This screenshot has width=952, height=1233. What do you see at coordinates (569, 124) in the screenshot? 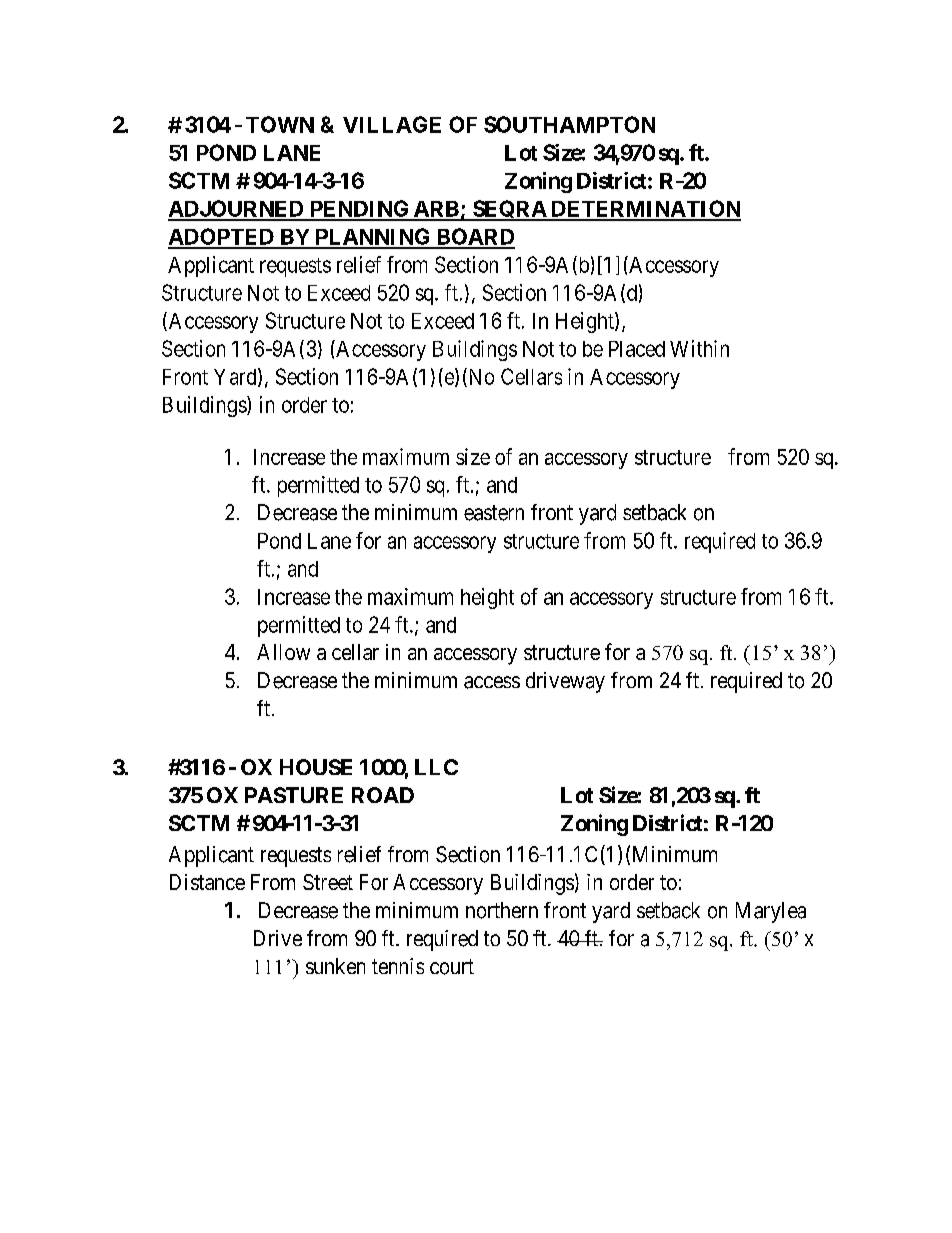
I see `SOUTHAMPTON` at bounding box center [569, 124].
